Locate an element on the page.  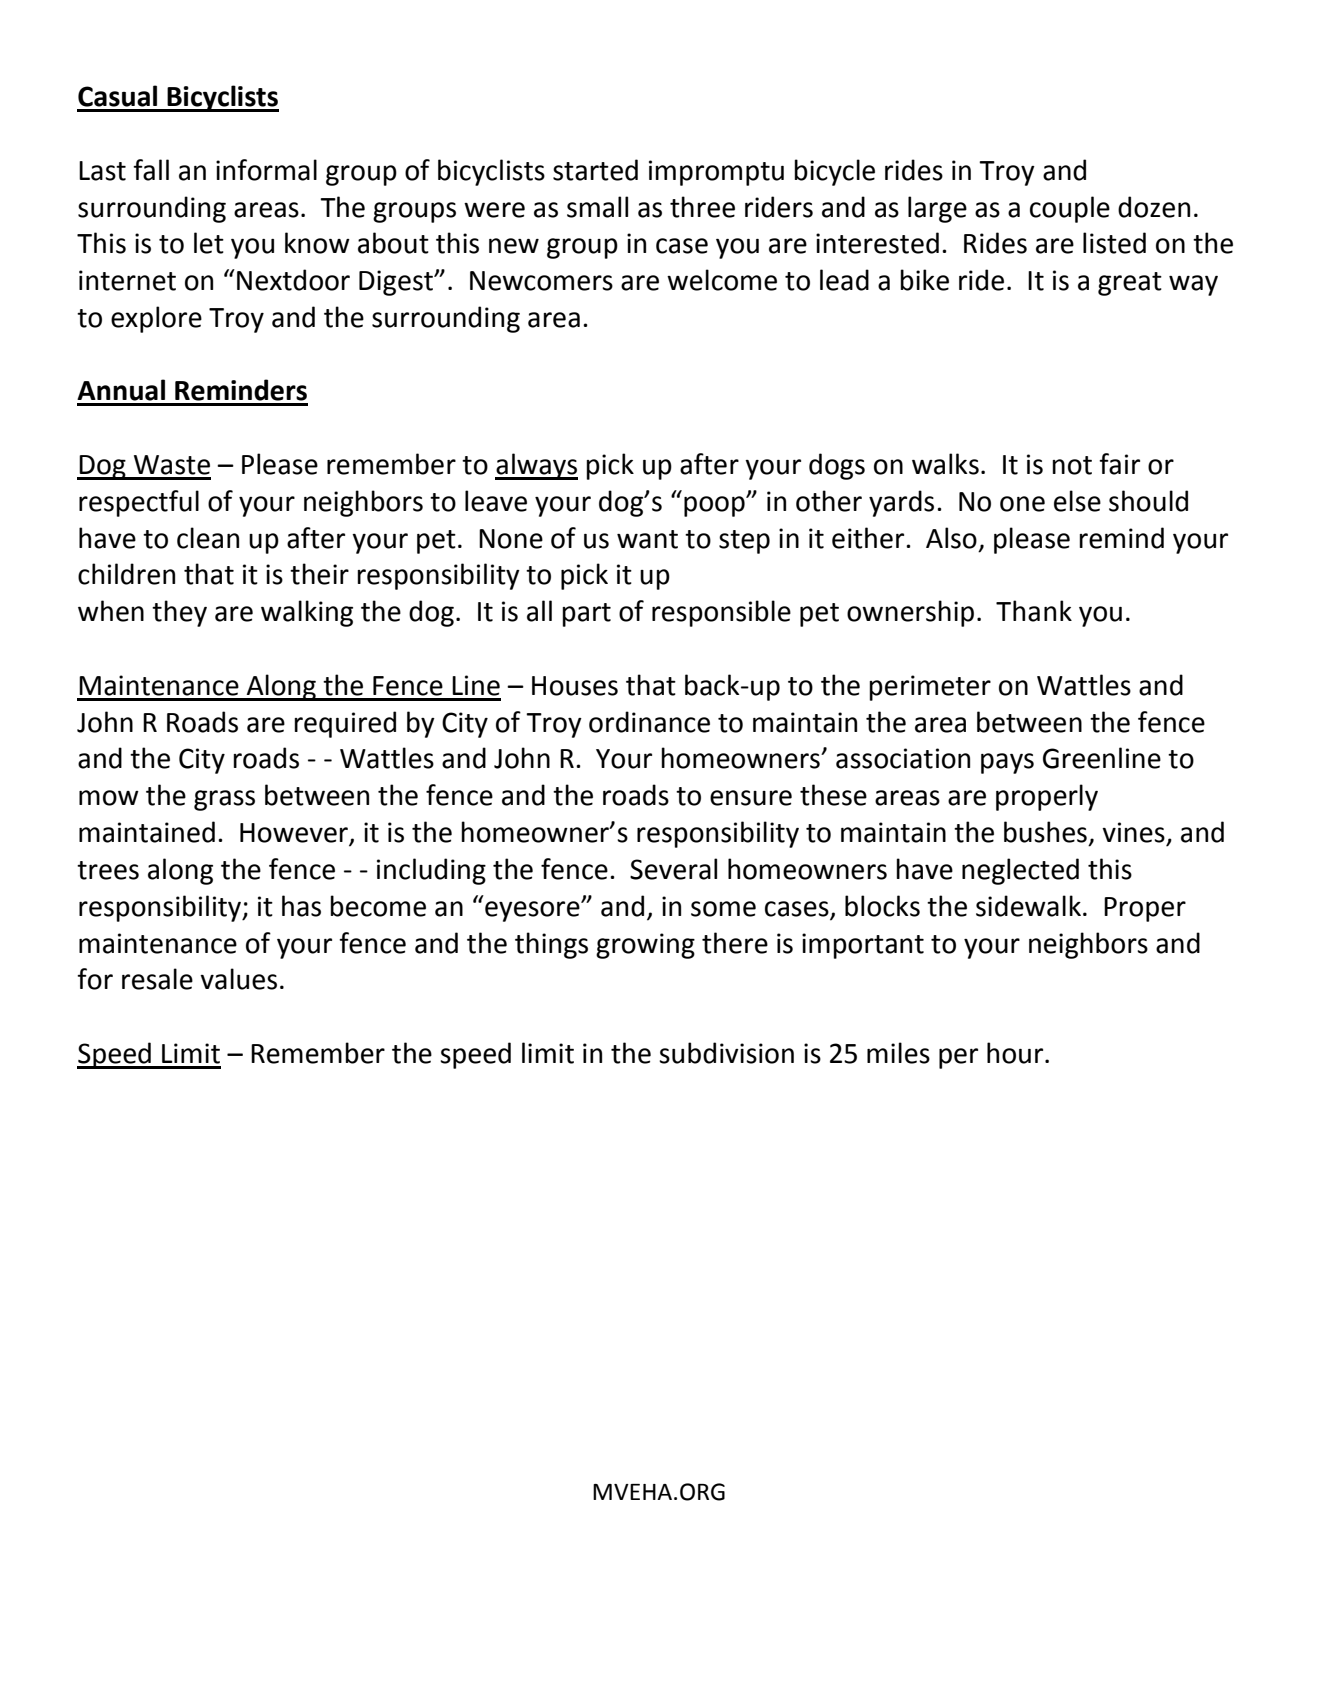
always is located at coordinates (536, 466).
